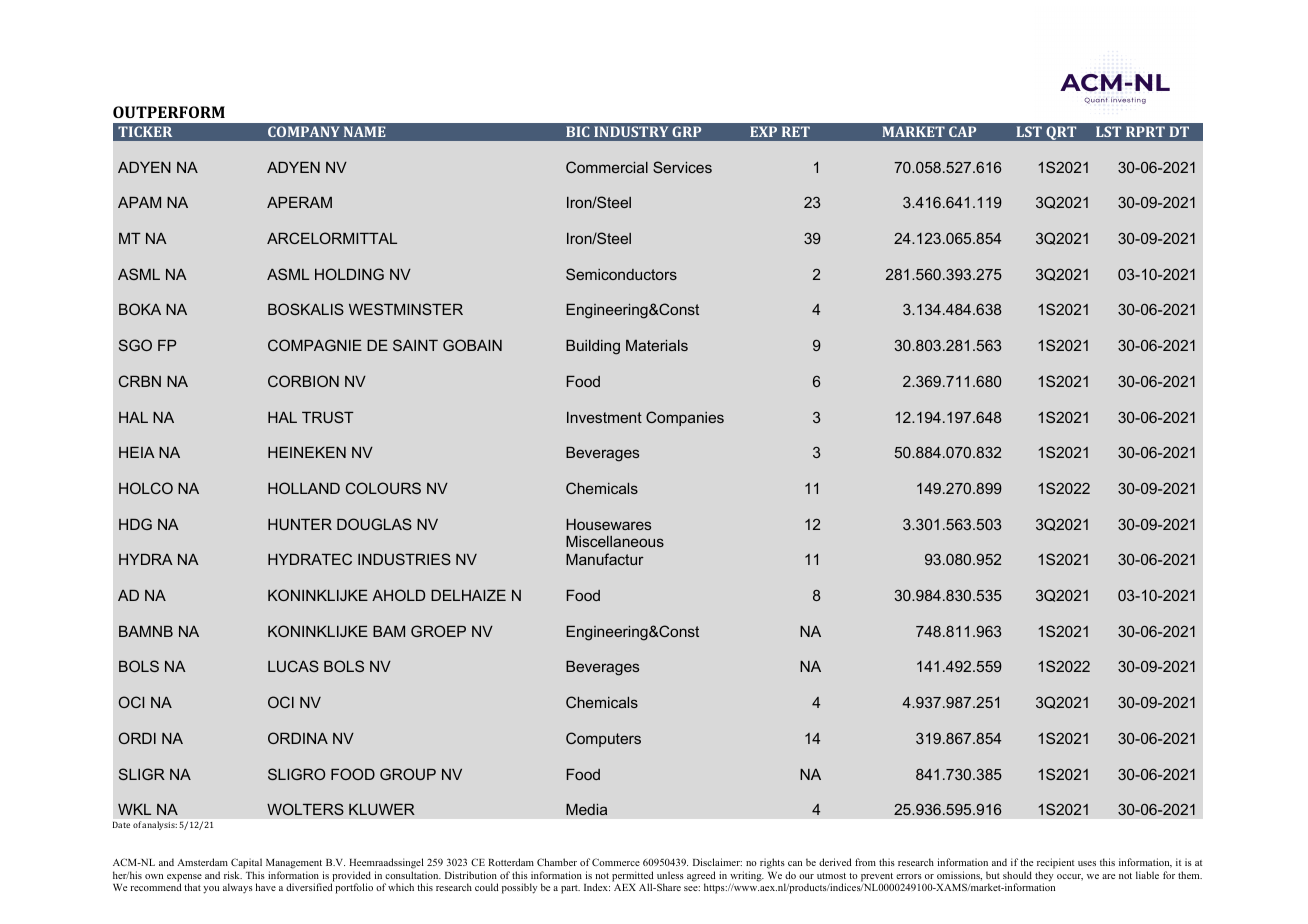 The height and width of the screenshot is (924, 1308). I want to click on LUCAS, so click(293, 666).
